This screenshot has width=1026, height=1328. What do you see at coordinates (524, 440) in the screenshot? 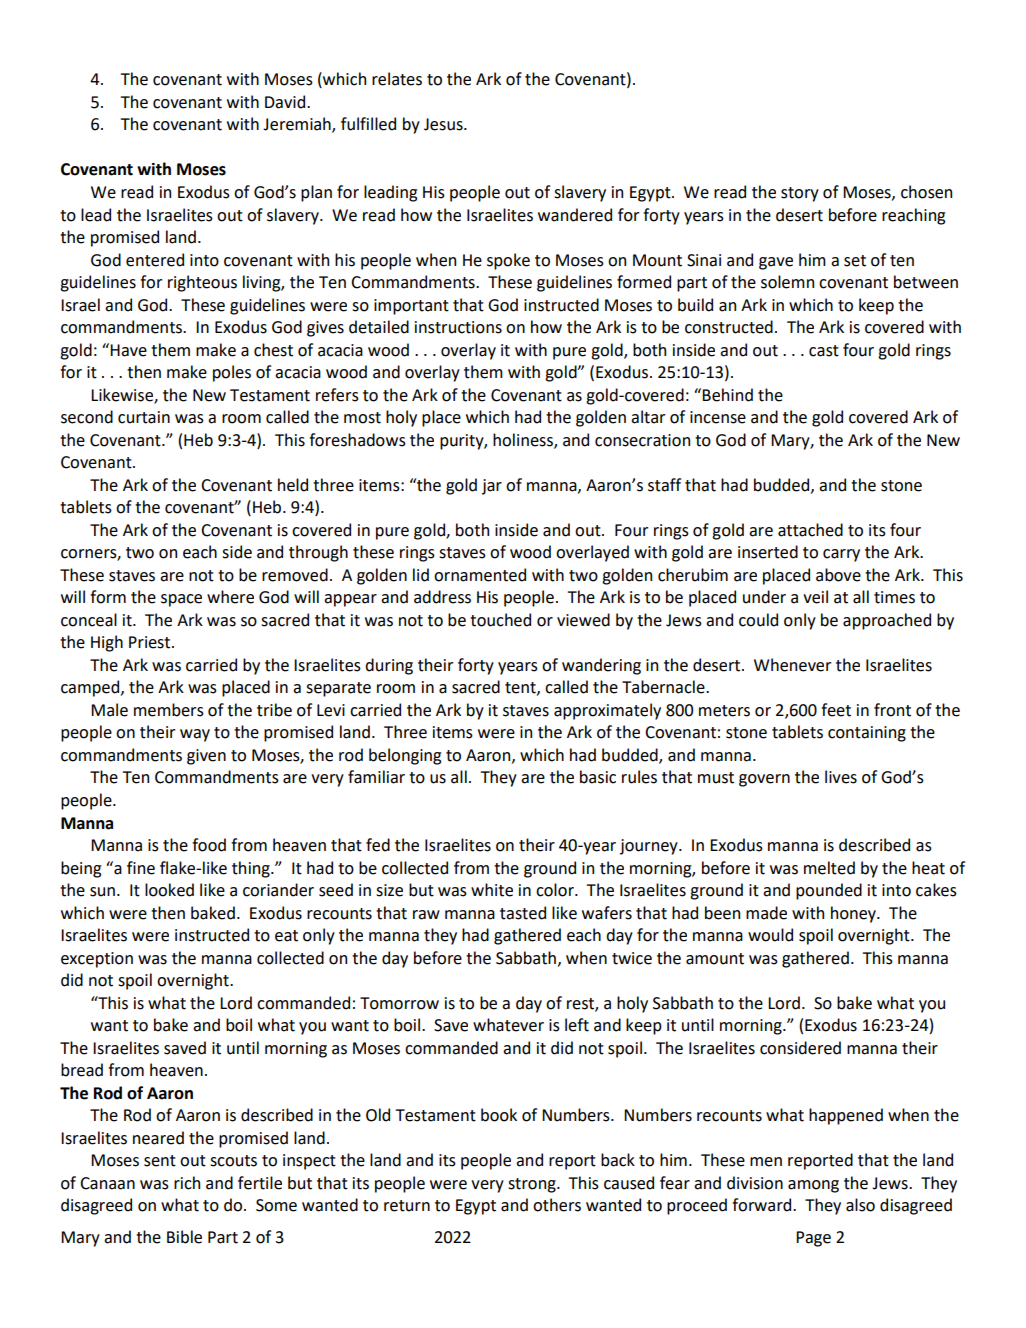
I see `holiness` at bounding box center [524, 440].
